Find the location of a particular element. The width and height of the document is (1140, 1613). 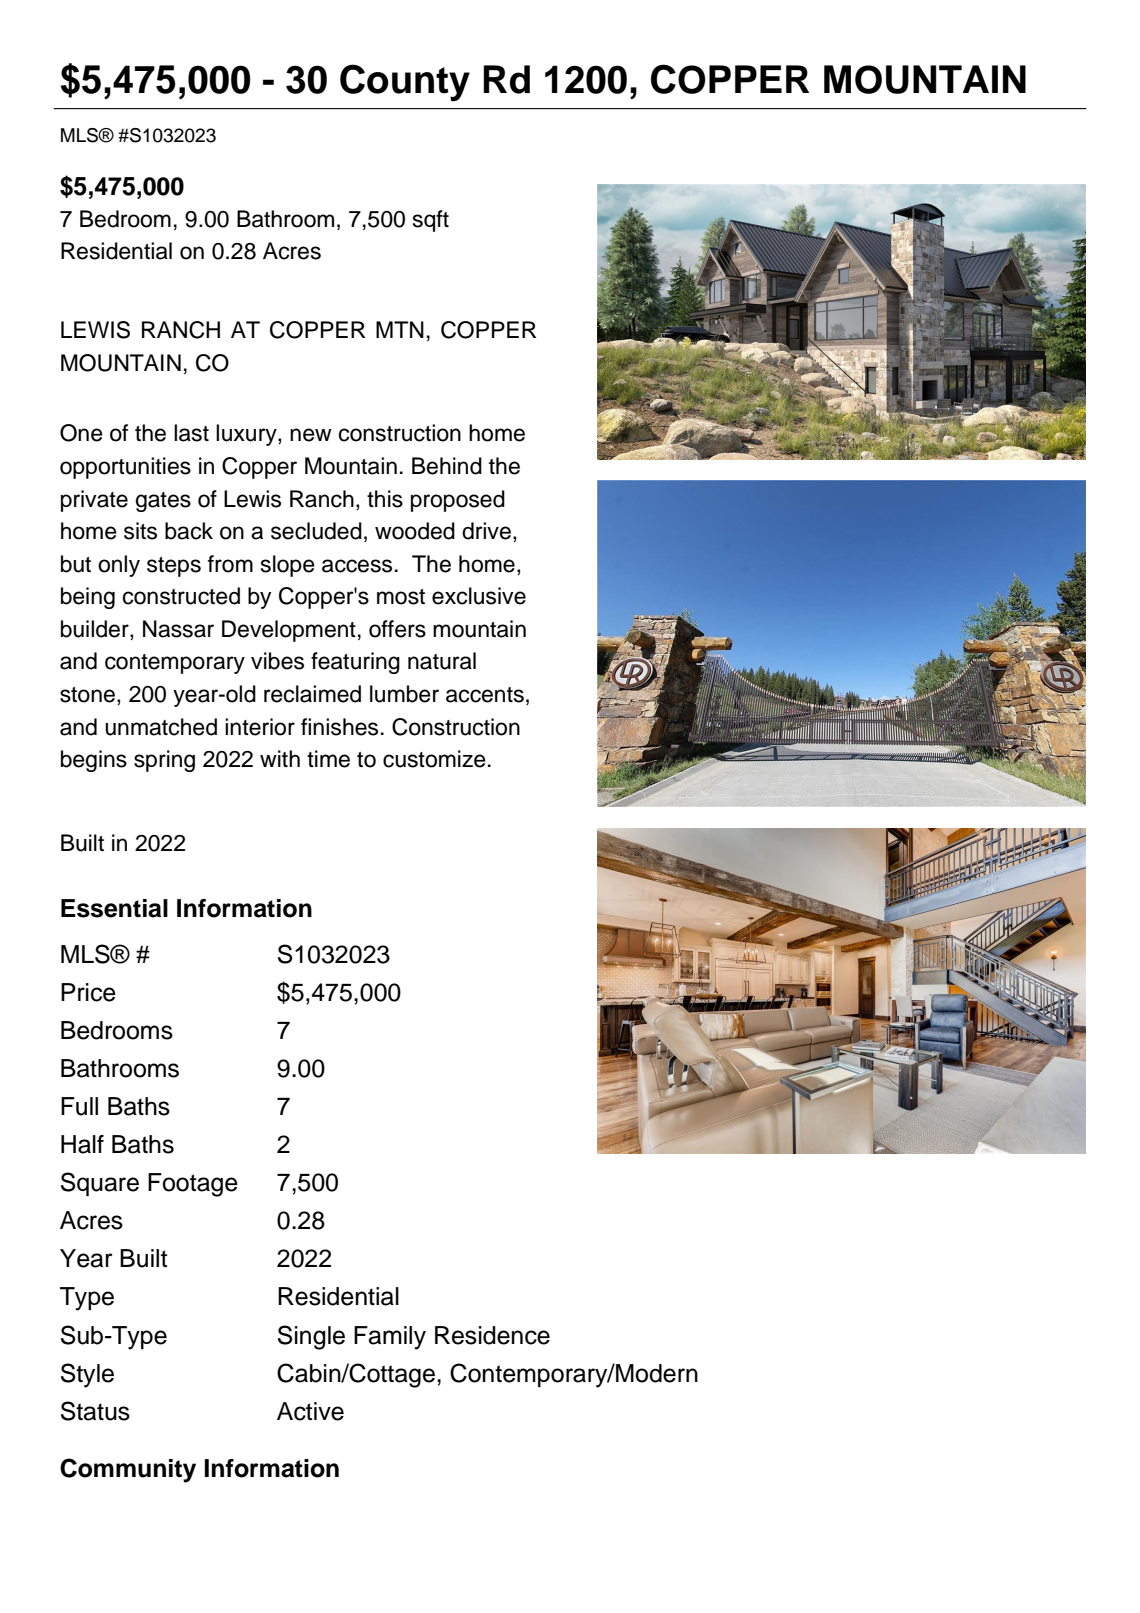

with is located at coordinates (280, 758).
